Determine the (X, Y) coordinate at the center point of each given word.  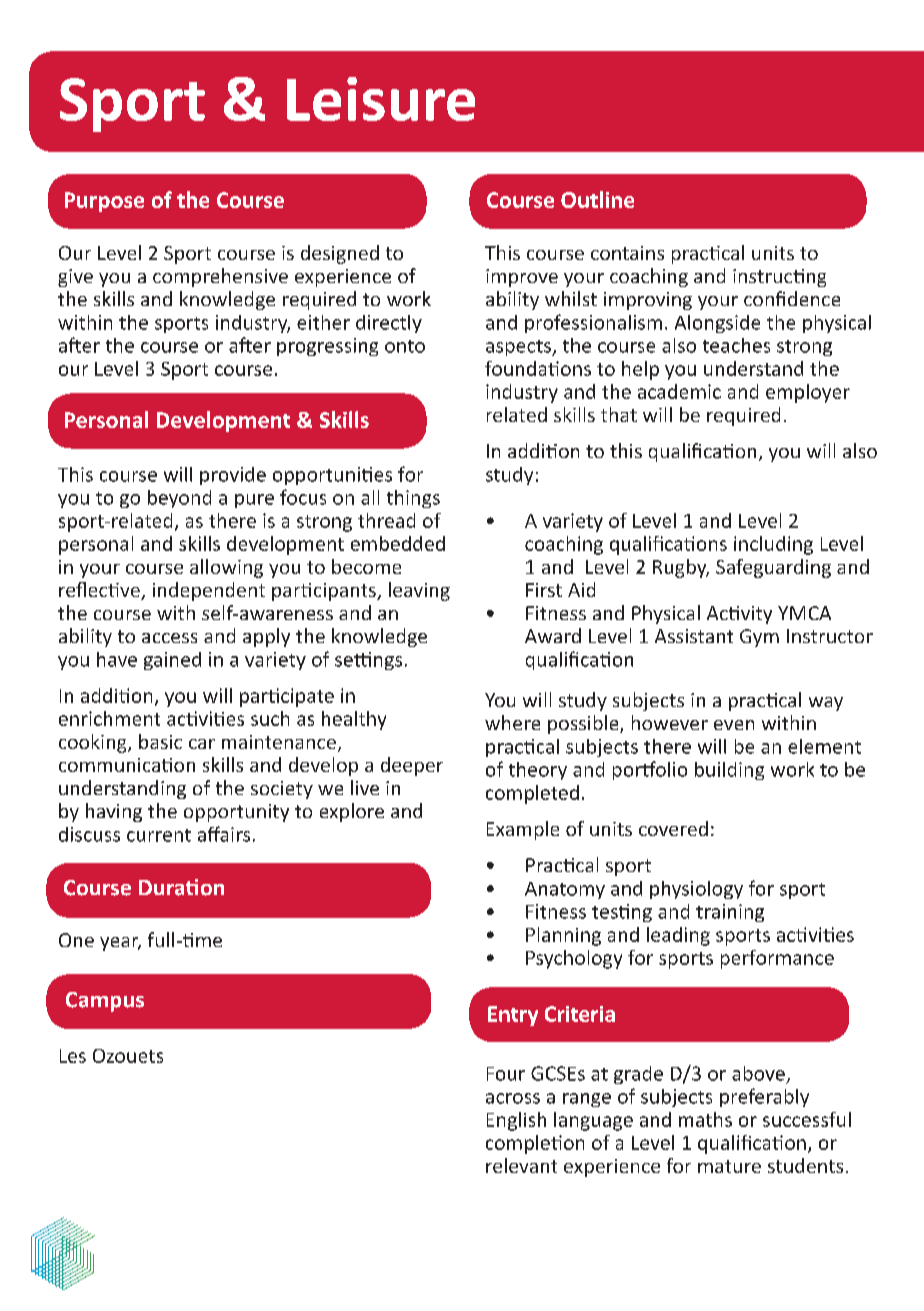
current (159, 835)
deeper (412, 766)
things (413, 499)
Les (73, 1056)
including (773, 545)
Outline (597, 199)
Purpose (104, 202)
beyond (179, 499)
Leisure (381, 99)
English (516, 1121)
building (729, 771)
